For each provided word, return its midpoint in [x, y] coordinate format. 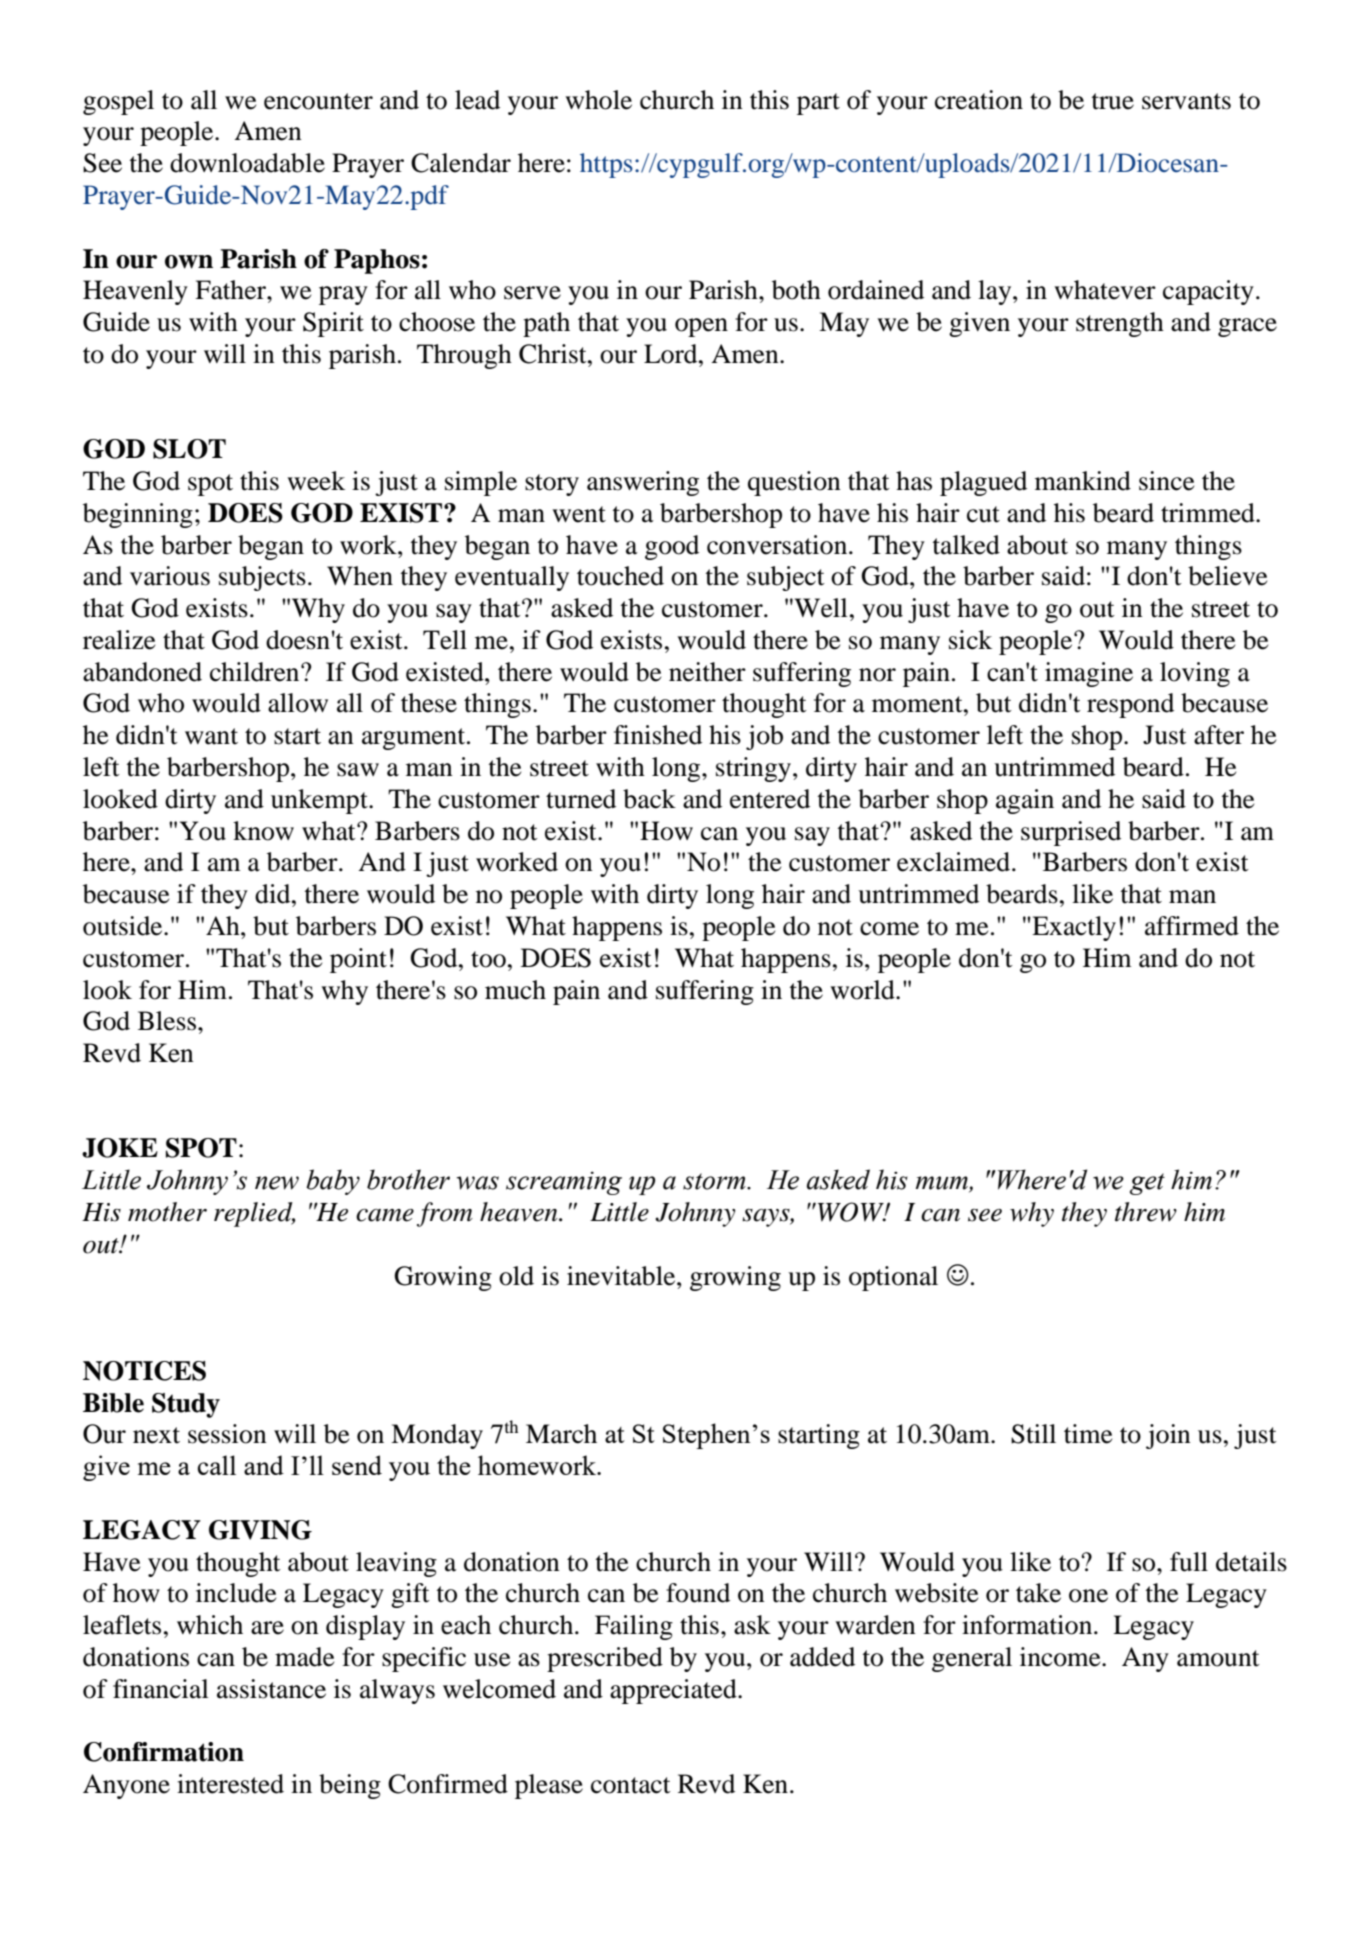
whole [598, 100]
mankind [1083, 481]
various [170, 576]
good [672, 547]
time [1088, 1434]
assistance [271, 1689]
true [1112, 101]
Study [186, 1405]
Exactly [1073, 928]
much [515, 990]
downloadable [247, 163]
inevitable [622, 1276]
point [358, 960]
